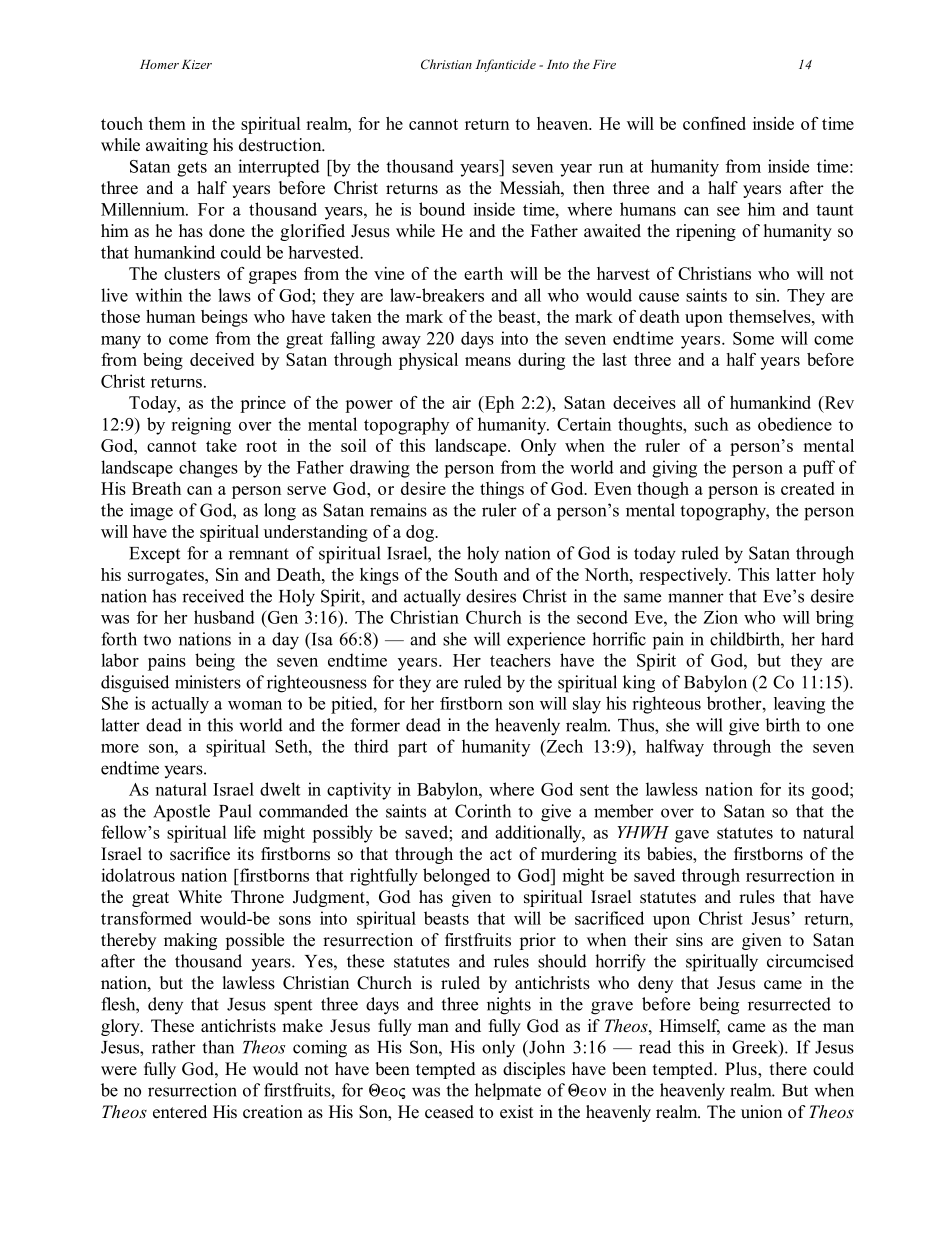 This document has width=952, height=1233. What do you see at coordinates (476, 574) in the document?
I see `South` at bounding box center [476, 574].
